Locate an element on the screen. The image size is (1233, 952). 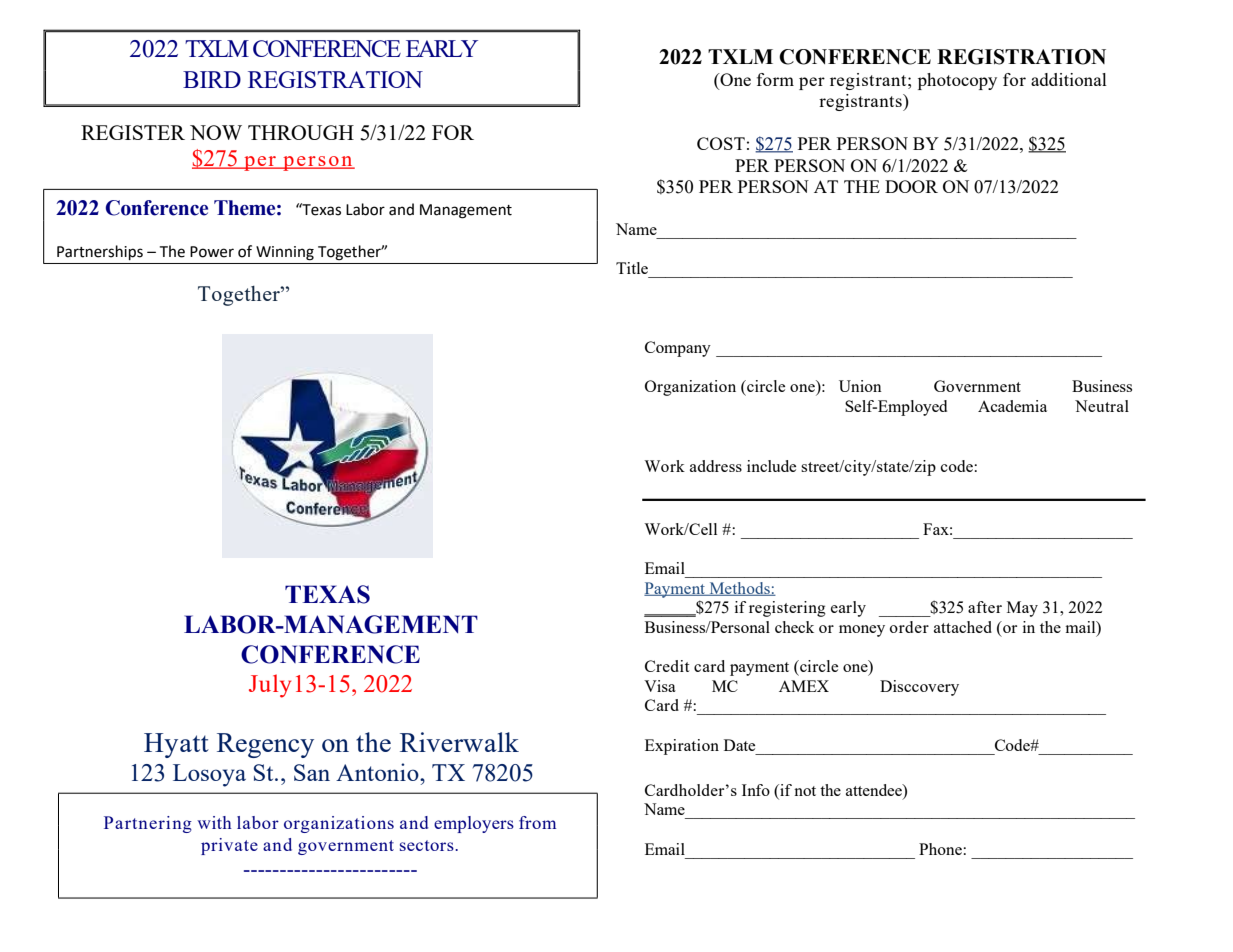
BIRD is located at coordinates (212, 79).
